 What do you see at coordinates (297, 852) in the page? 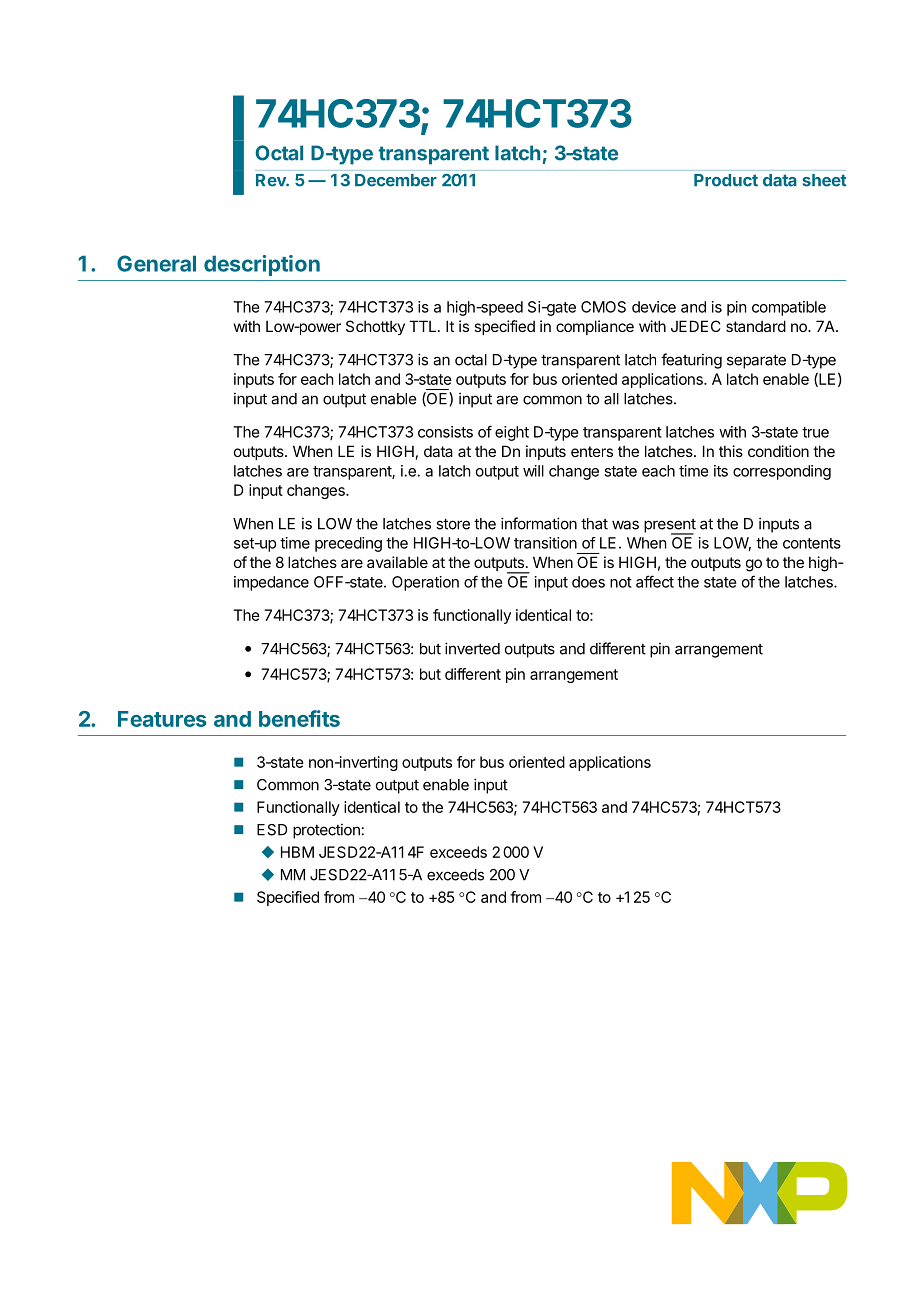
I see `HBM` at bounding box center [297, 852].
